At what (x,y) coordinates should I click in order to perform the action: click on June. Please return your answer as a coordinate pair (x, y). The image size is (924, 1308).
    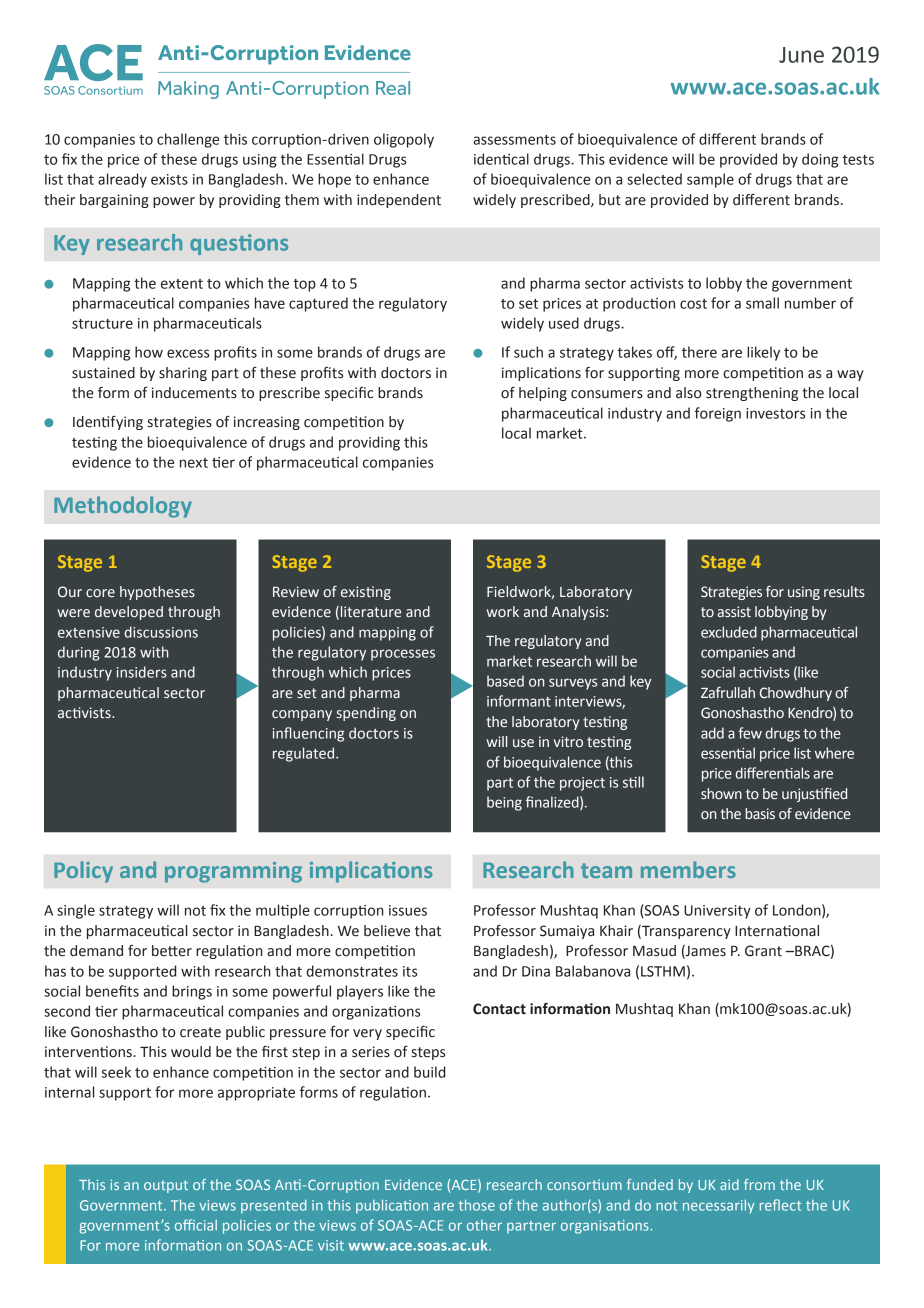
    Looking at the image, I should click on (801, 55).
